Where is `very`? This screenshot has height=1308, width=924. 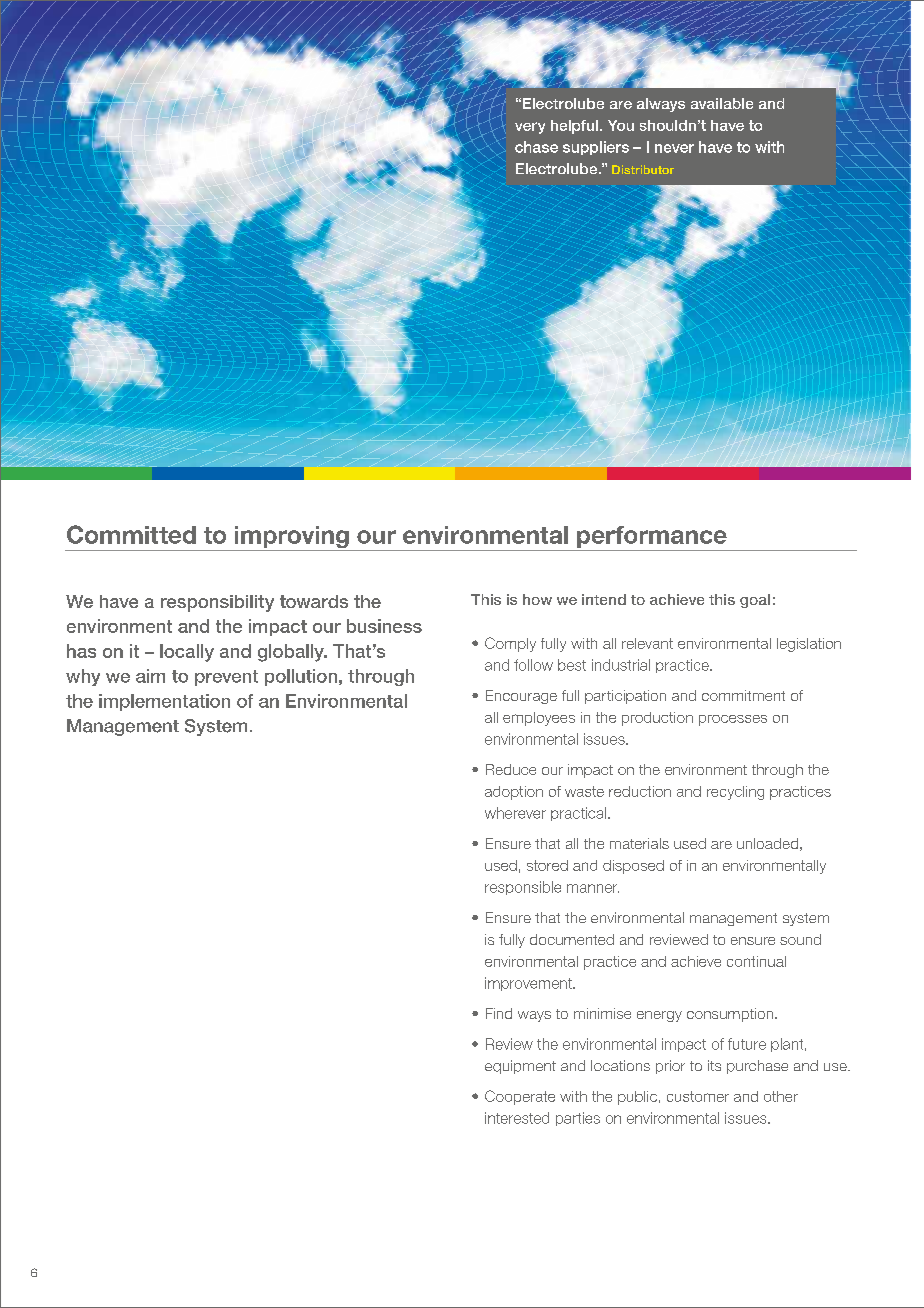 very is located at coordinates (530, 128).
